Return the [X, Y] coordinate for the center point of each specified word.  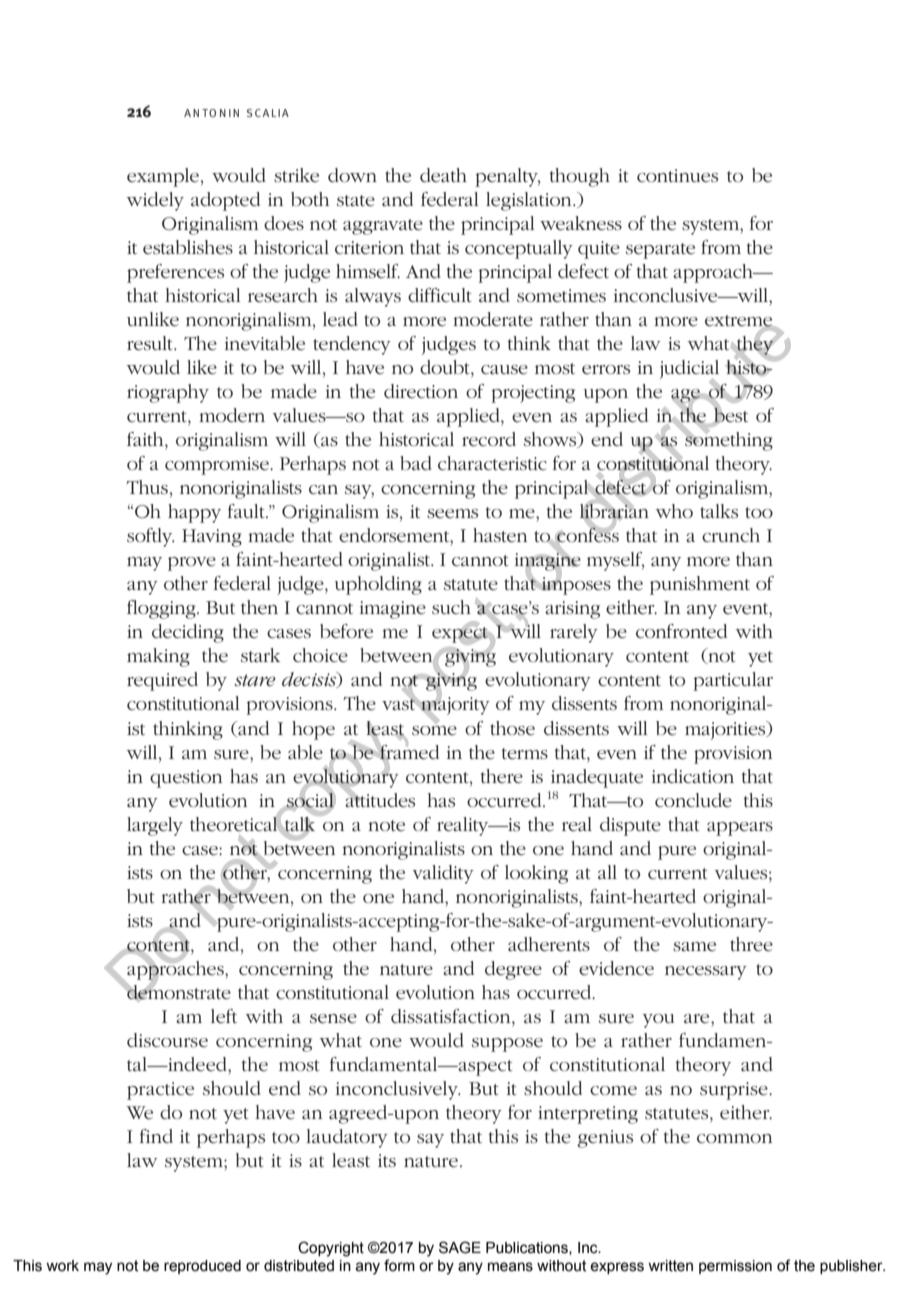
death [443, 175]
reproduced [202, 1267]
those [512, 728]
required [162, 681]
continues [677, 176]
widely [155, 201]
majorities [726, 730]
